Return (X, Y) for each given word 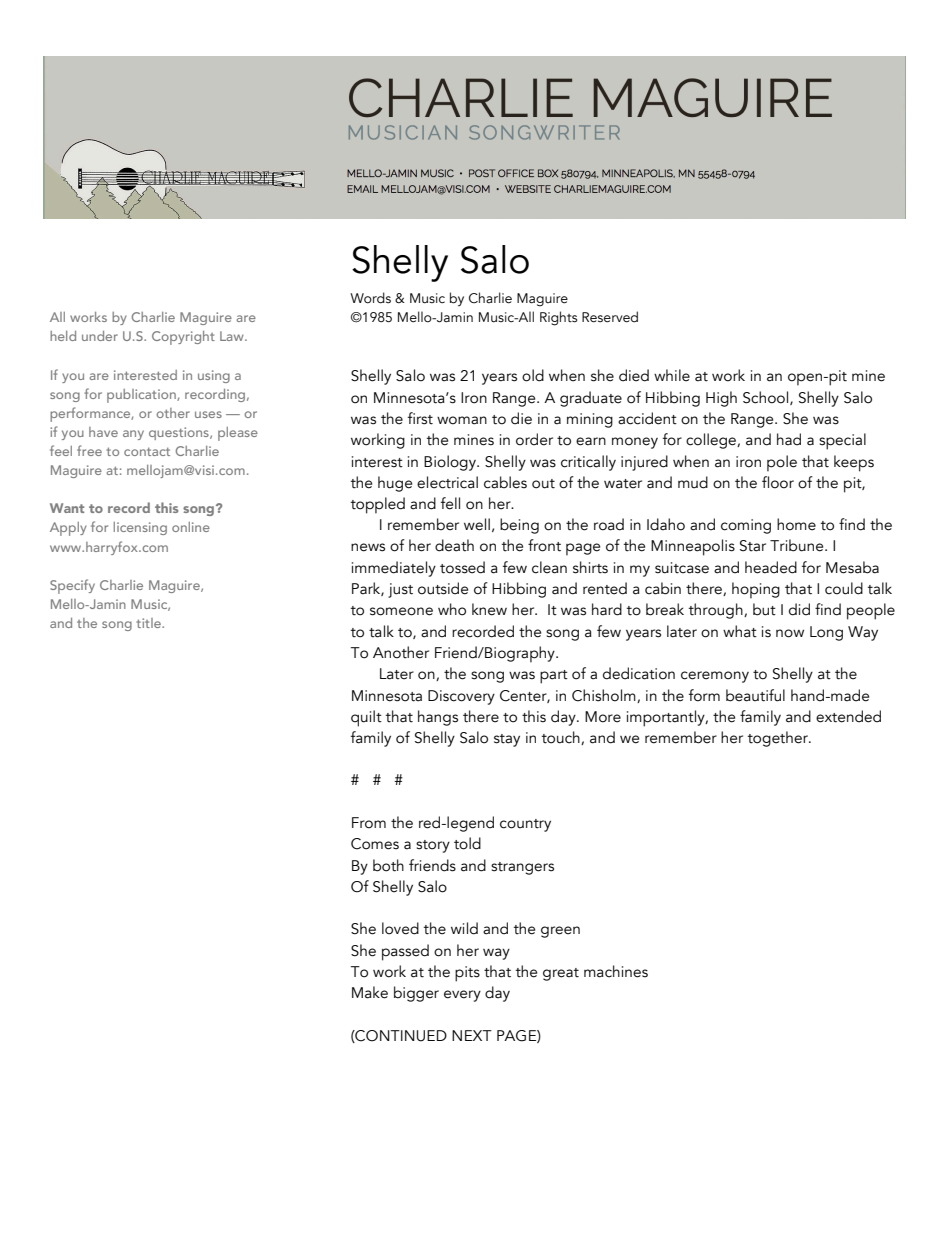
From (369, 823)
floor (778, 482)
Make (370, 992)
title (149, 623)
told (467, 843)
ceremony (715, 677)
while (672, 375)
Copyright (183, 338)
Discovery (461, 697)
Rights (559, 318)
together (779, 739)
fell (450, 503)
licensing (140, 528)
